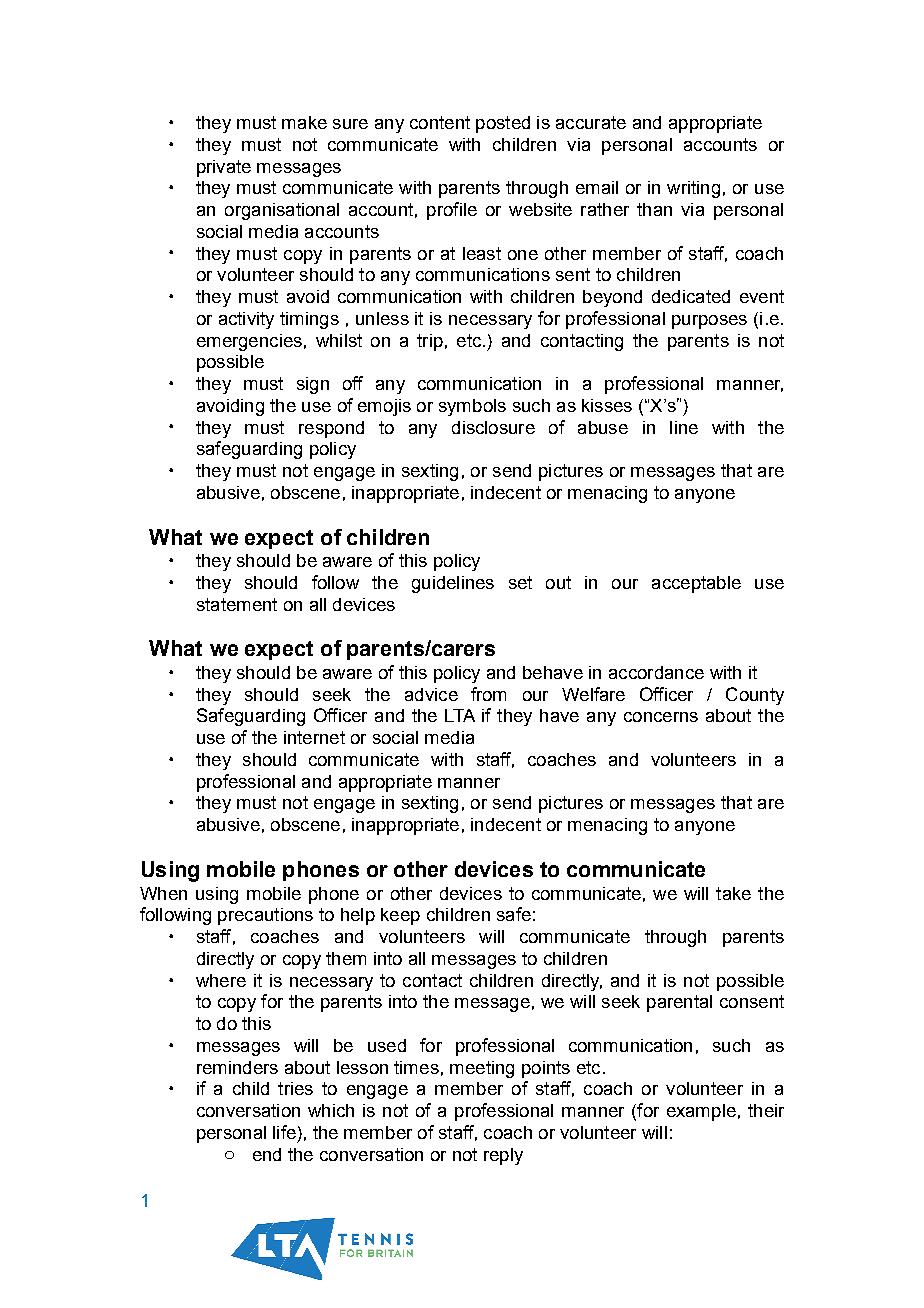 Image resolution: width=924 pixels, height=1308 pixels. What do you see at coordinates (701, 1112) in the document?
I see `example` at bounding box center [701, 1112].
